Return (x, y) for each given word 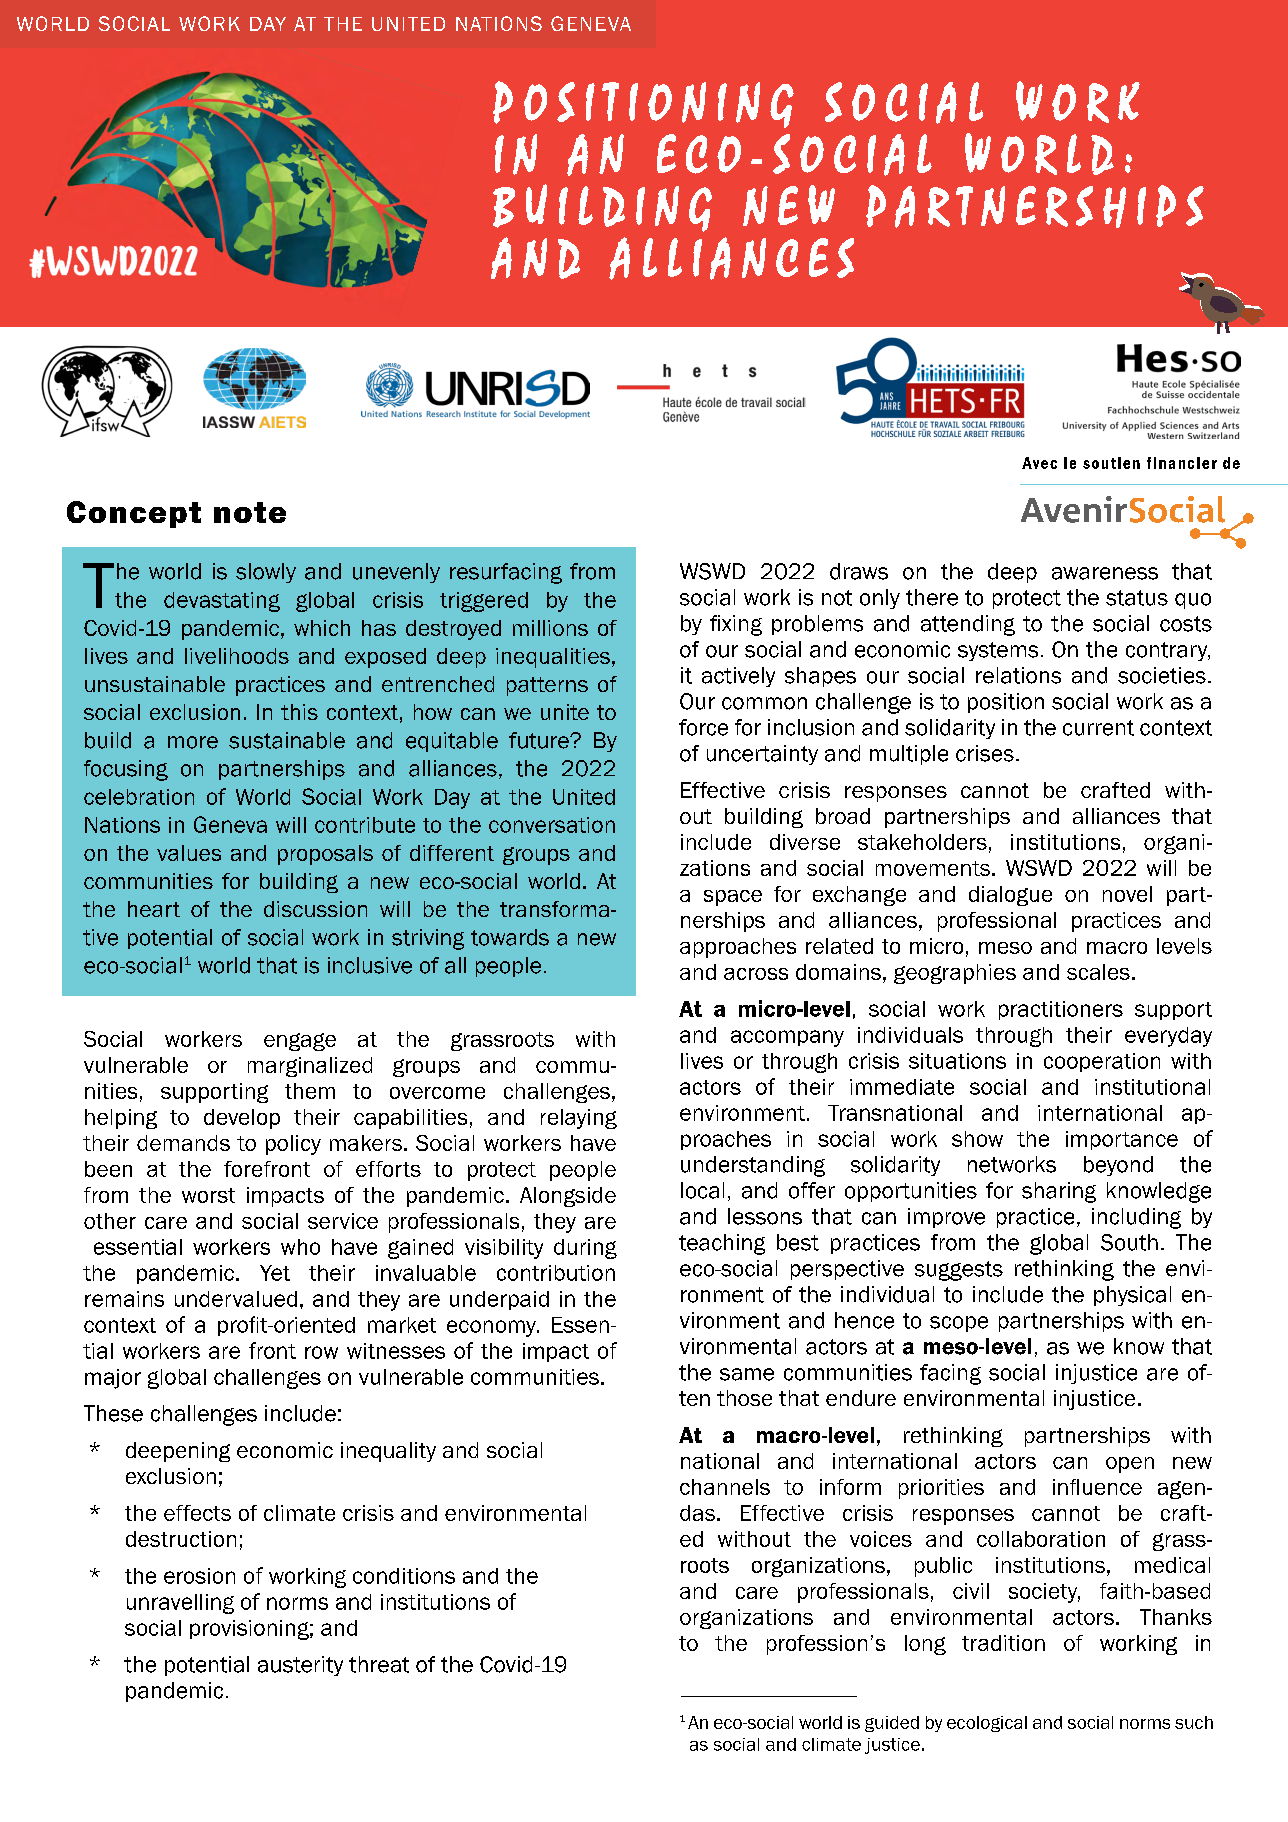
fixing (736, 625)
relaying (579, 1119)
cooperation (1102, 1062)
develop (242, 1119)
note (250, 512)
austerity (300, 1666)
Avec (1039, 463)
